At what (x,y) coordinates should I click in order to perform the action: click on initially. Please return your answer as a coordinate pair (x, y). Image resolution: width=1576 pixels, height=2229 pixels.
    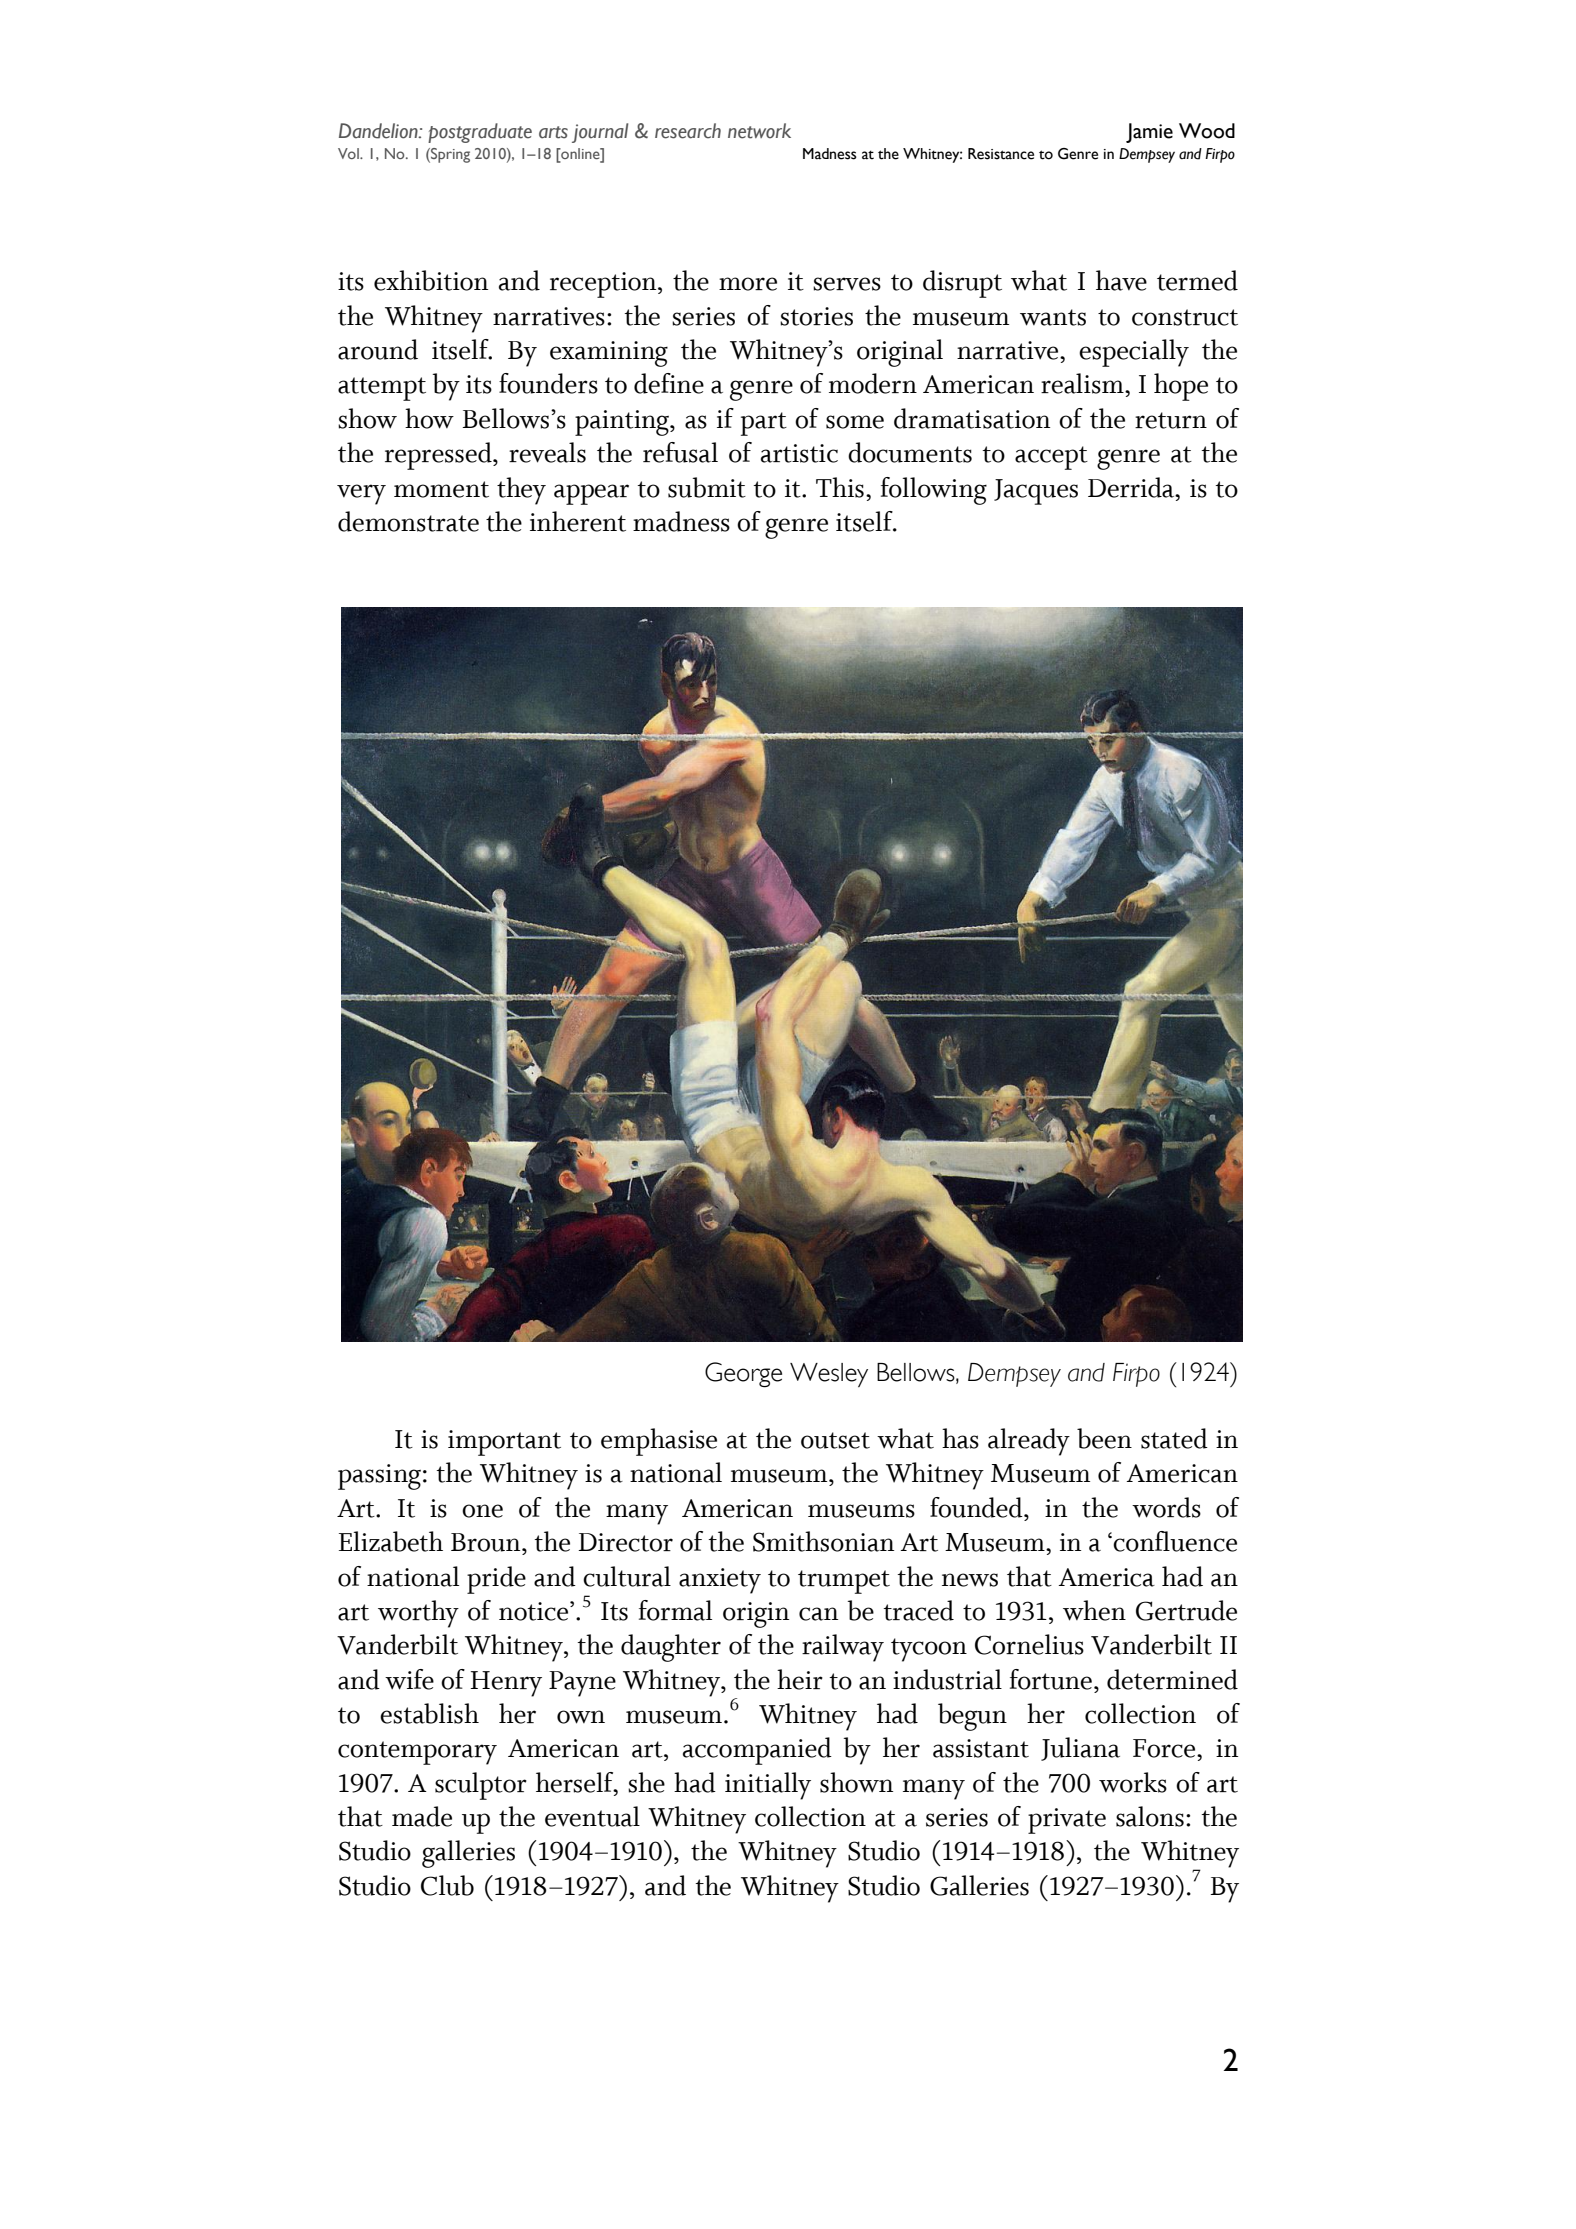
    Looking at the image, I should click on (768, 1786).
